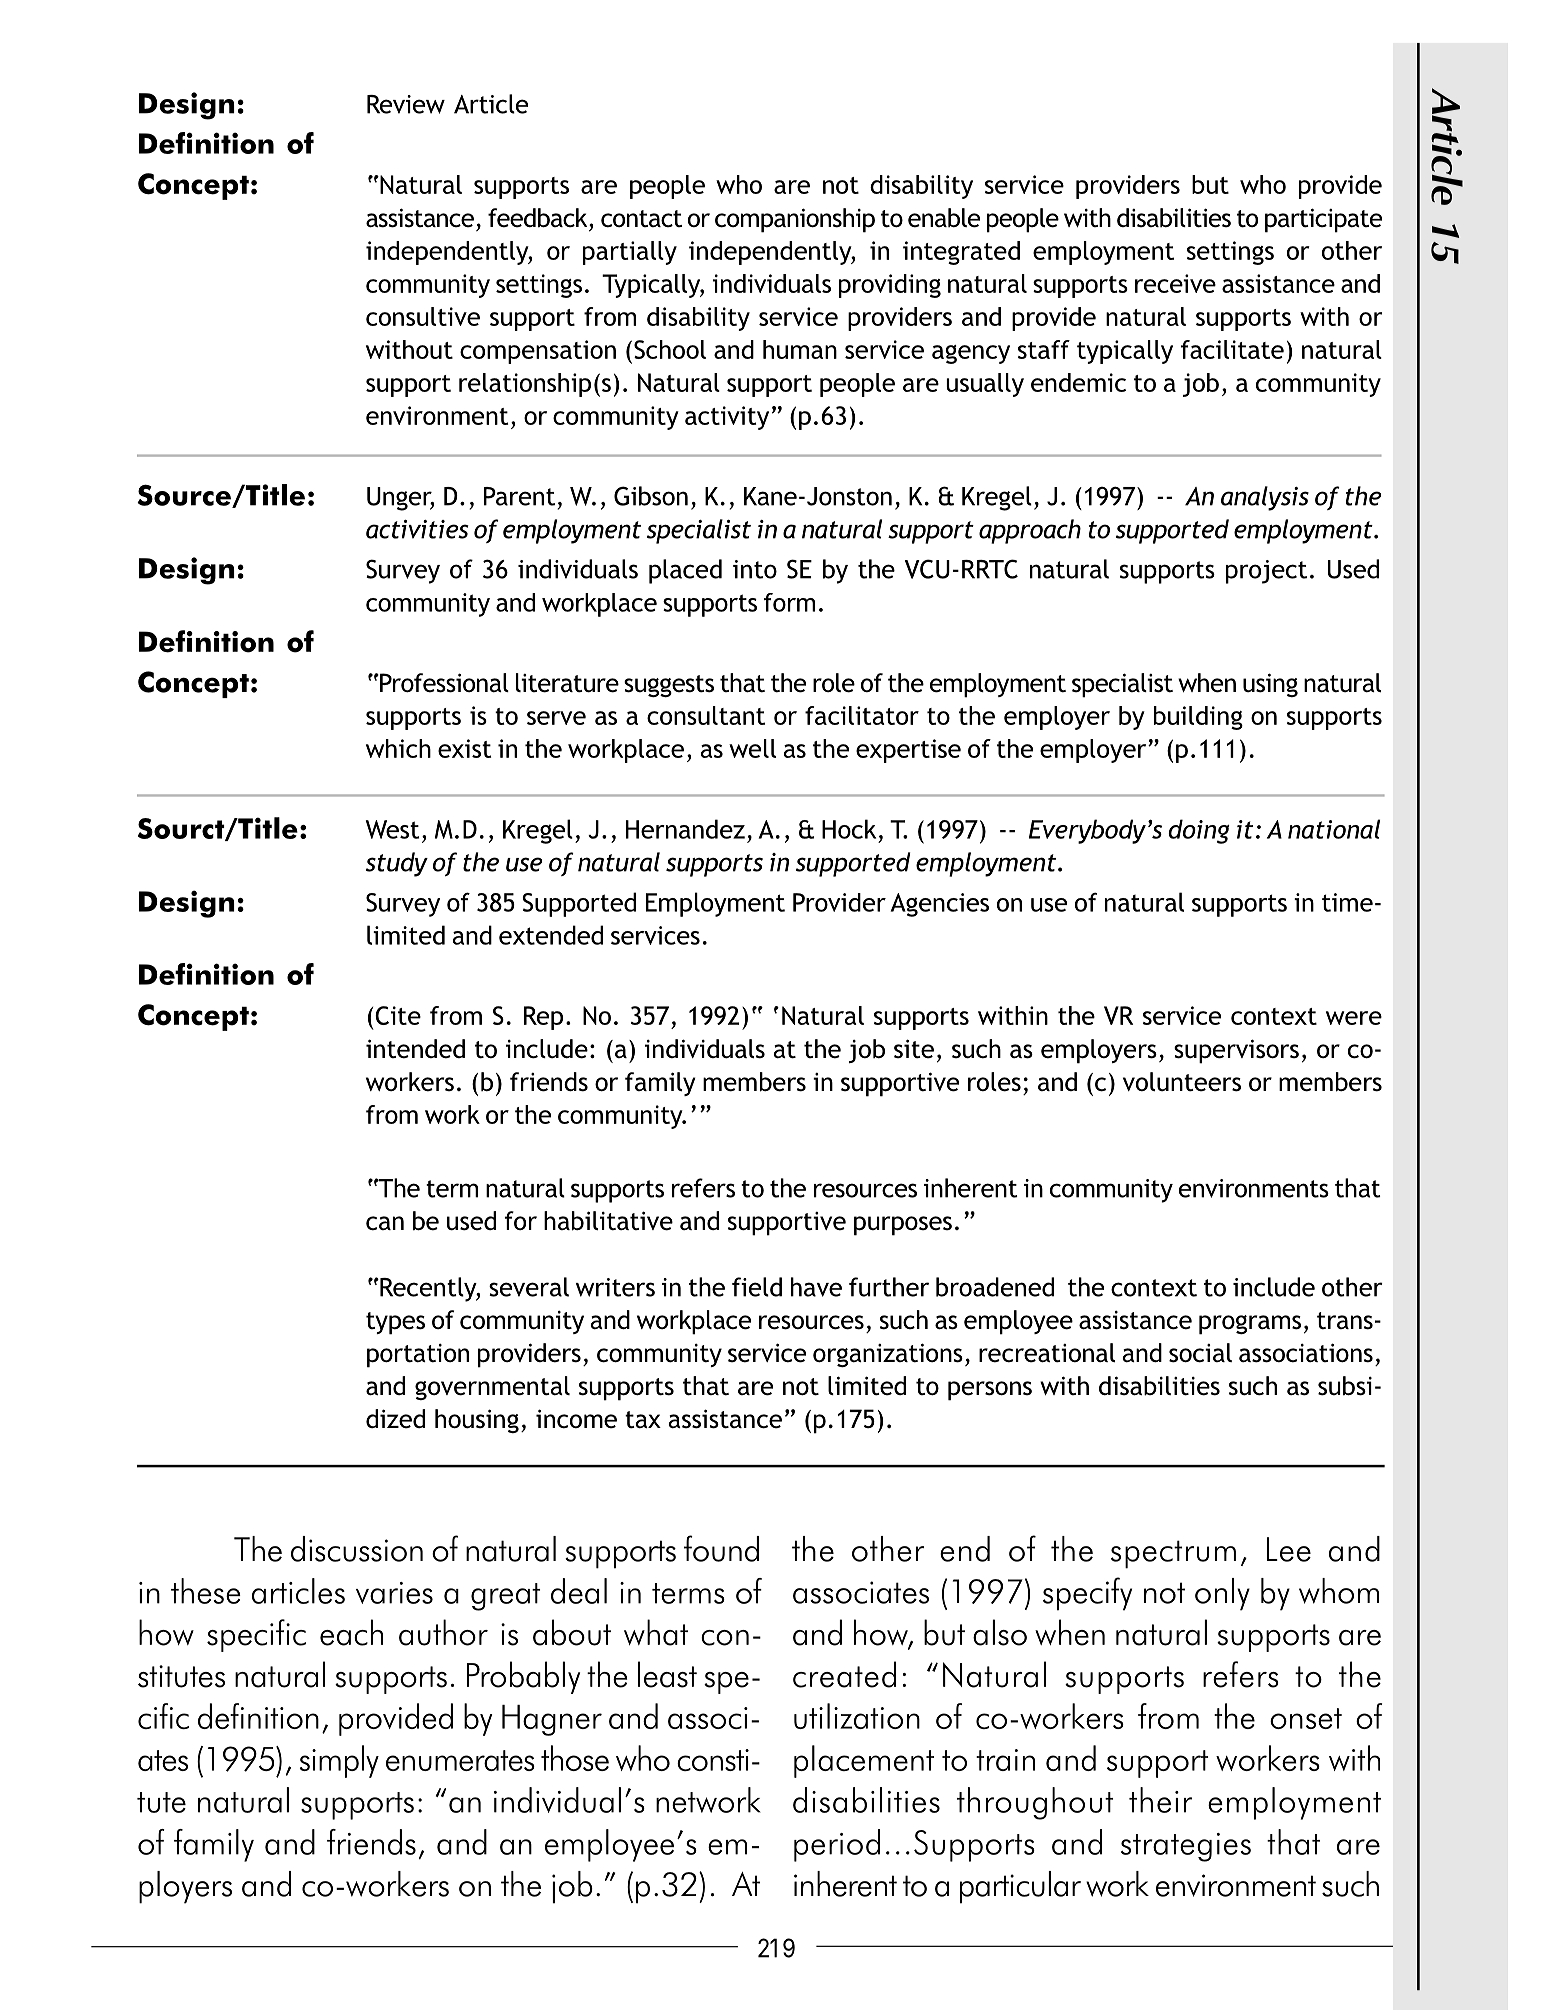 This image has height=2010, width=1553. Describe the element at coordinates (385, 1223) in the image. I see `can` at that location.
